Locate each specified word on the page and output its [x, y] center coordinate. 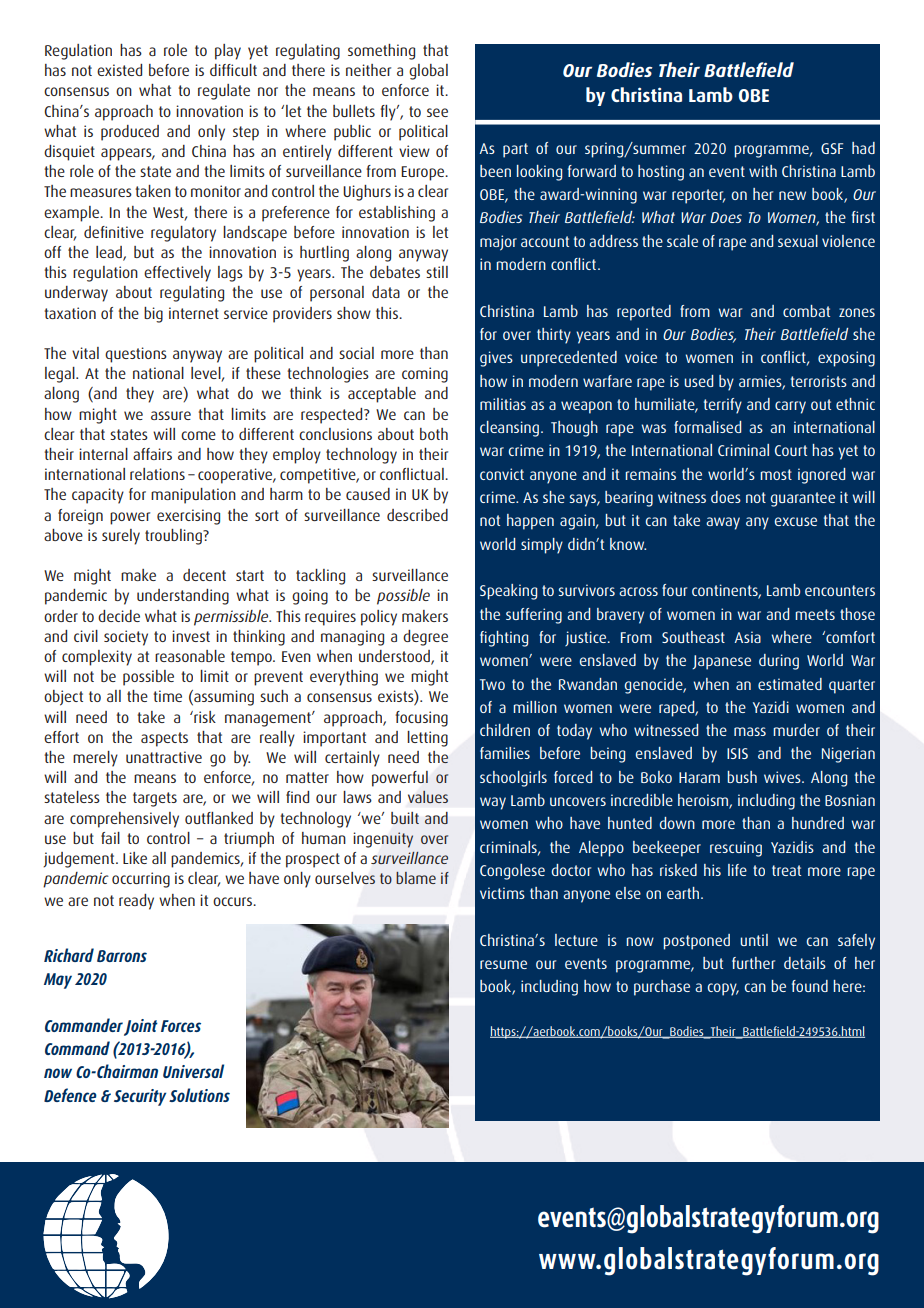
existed [119, 70]
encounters [840, 590]
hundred [818, 823]
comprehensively [124, 820]
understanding [183, 597]
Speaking [508, 592]
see [437, 112]
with [763, 171]
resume [503, 964]
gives [496, 359]
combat [806, 311]
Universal [193, 1071]
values [428, 797]
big [153, 315]
